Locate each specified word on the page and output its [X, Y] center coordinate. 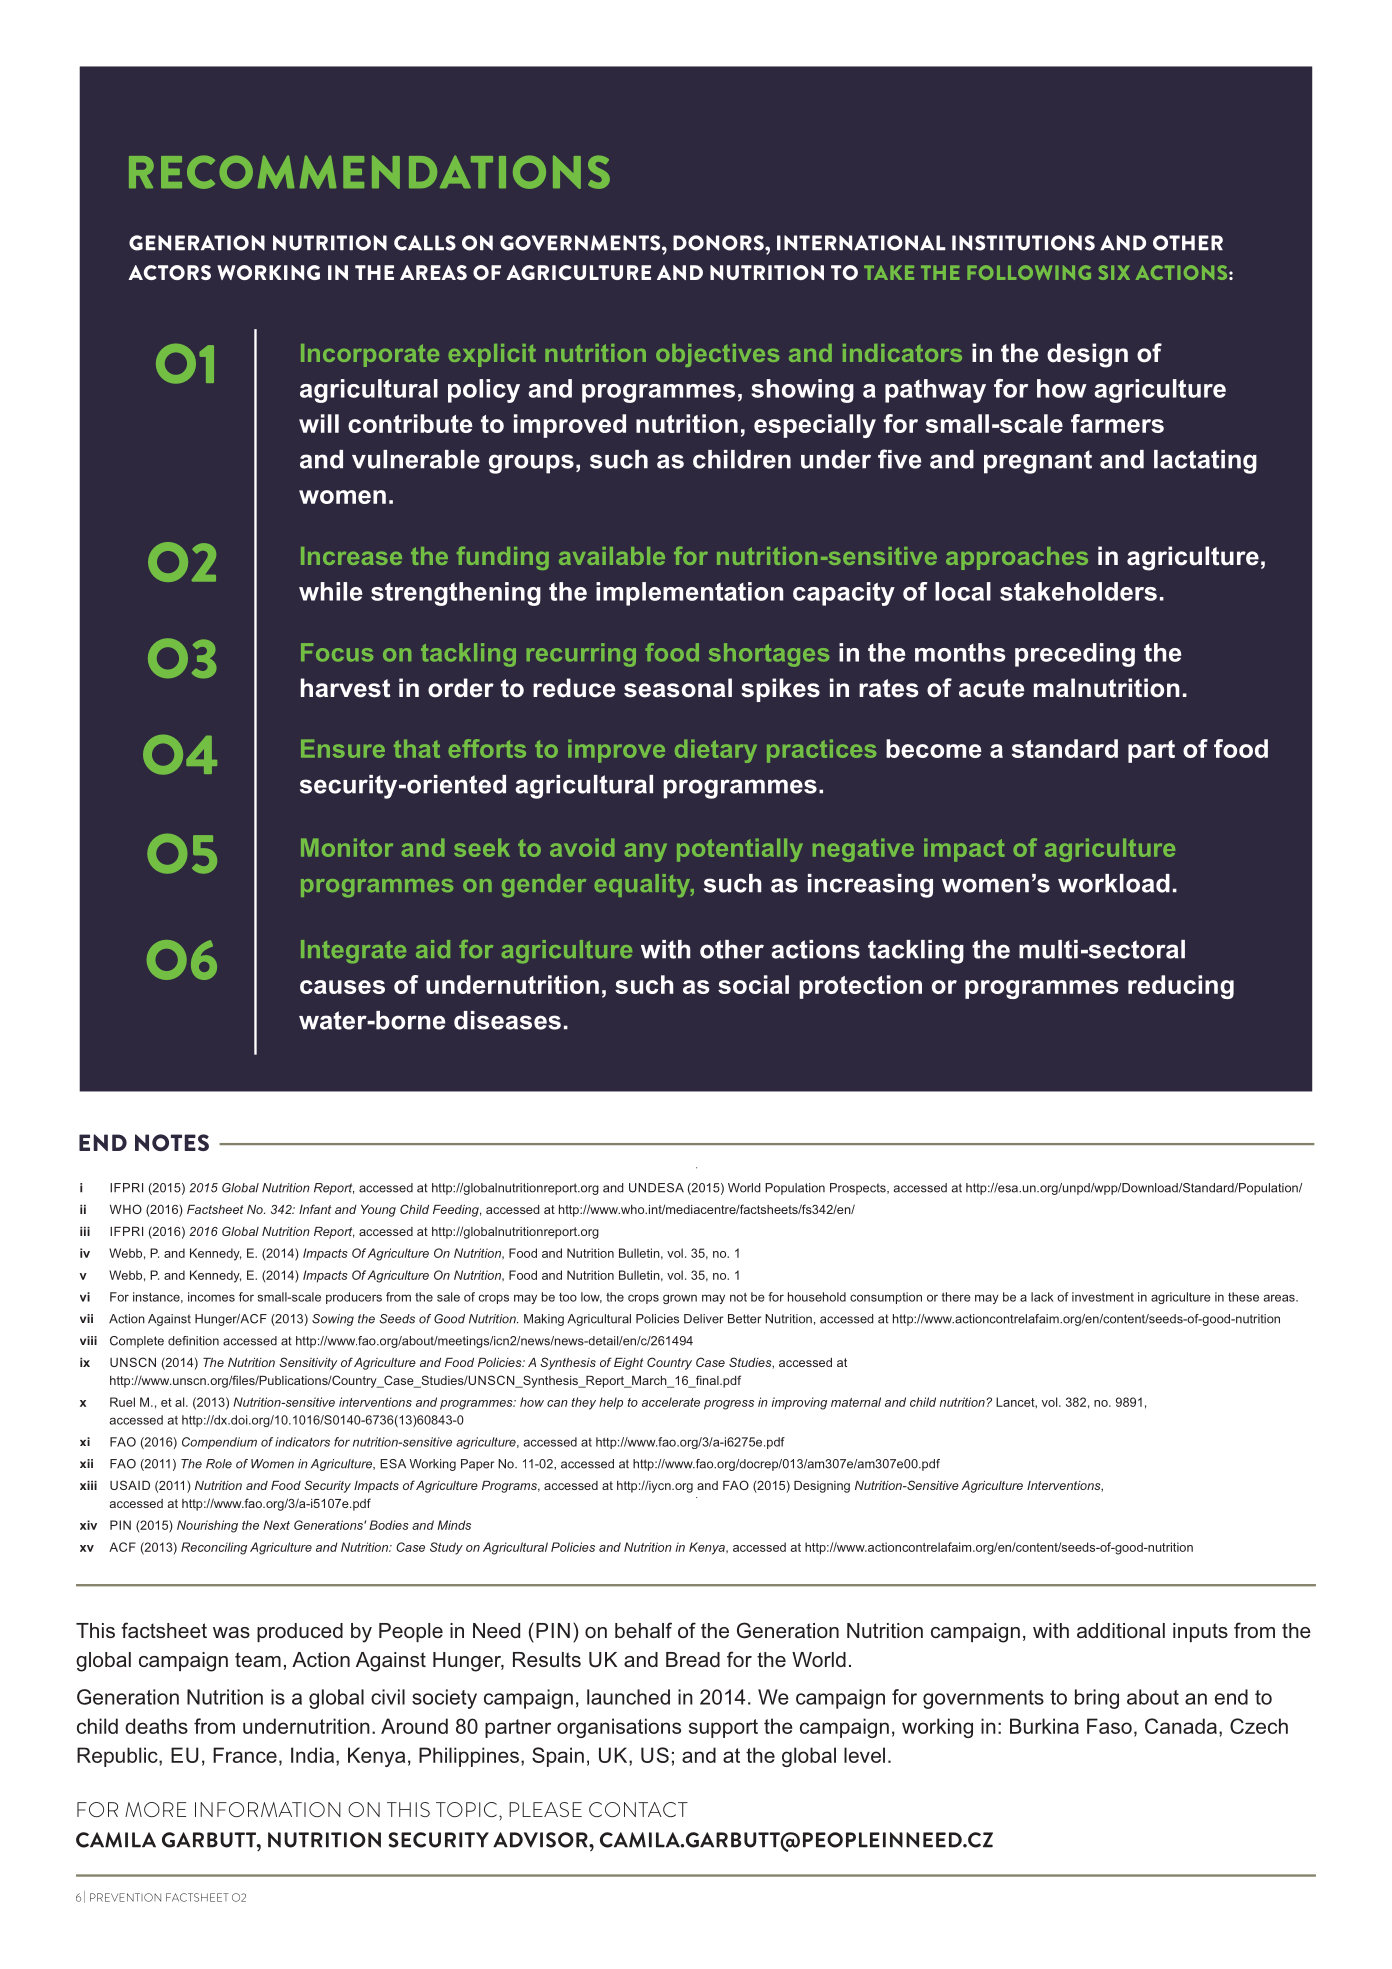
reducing [1181, 987]
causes [342, 987]
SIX [1114, 272]
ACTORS [169, 272]
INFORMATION [268, 1809]
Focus [337, 652]
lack [1042, 1297]
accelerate [671, 1402]
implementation [690, 594]
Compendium [219, 1443]
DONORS [719, 243]
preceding [1075, 655]
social [753, 984]
